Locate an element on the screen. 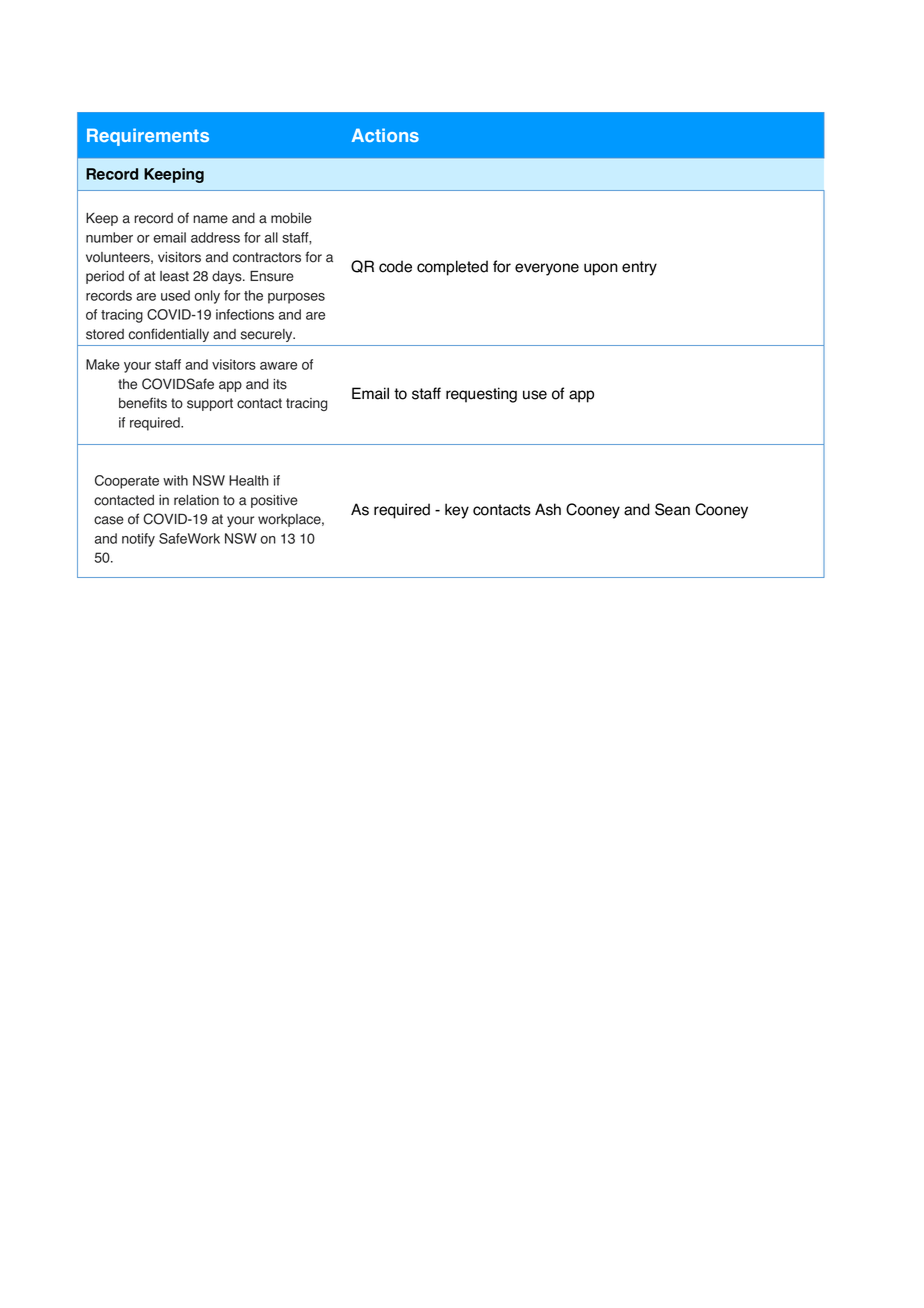  Requirements is located at coordinates (148, 137).
